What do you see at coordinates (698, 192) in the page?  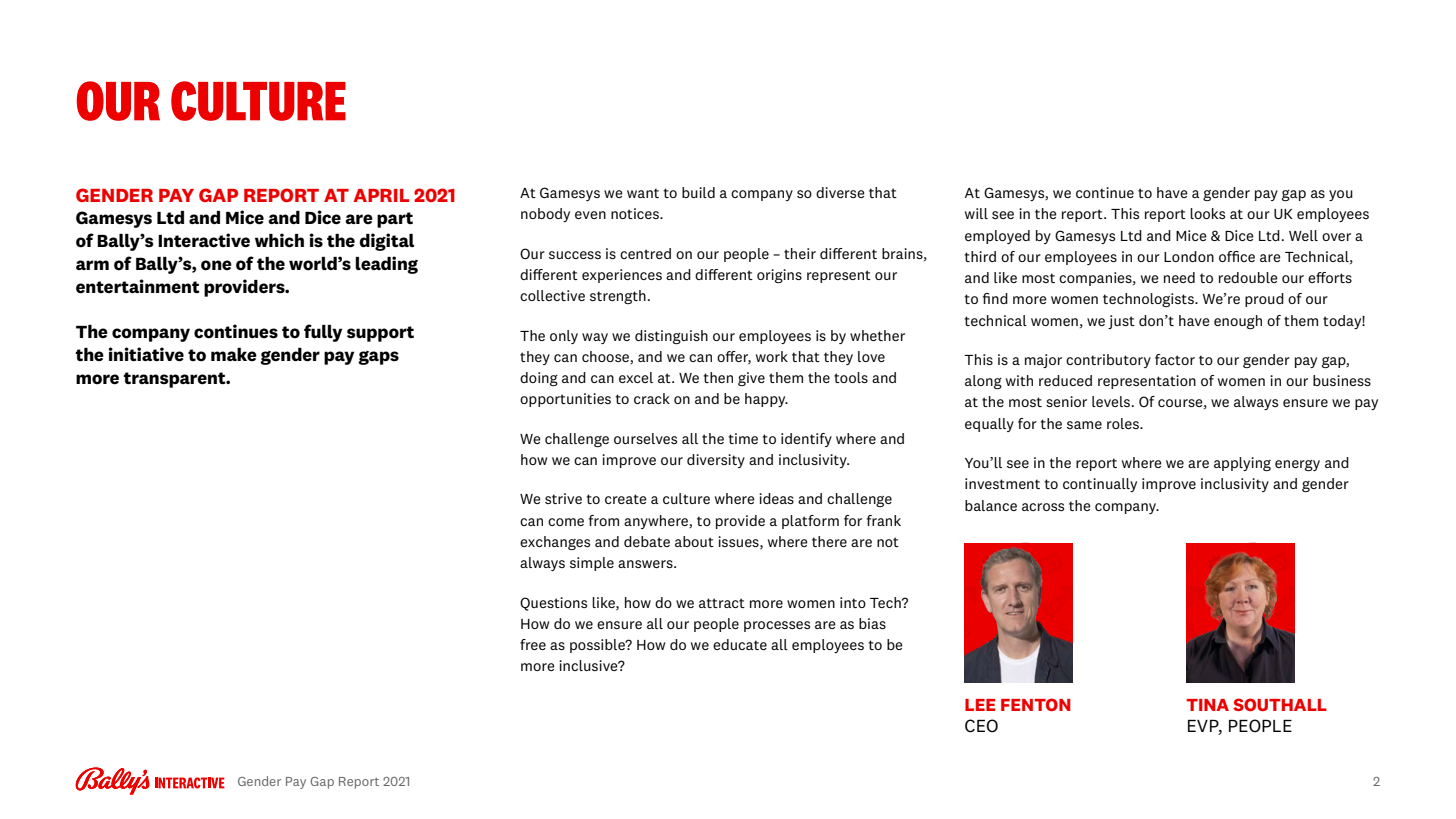 I see `build` at bounding box center [698, 192].
